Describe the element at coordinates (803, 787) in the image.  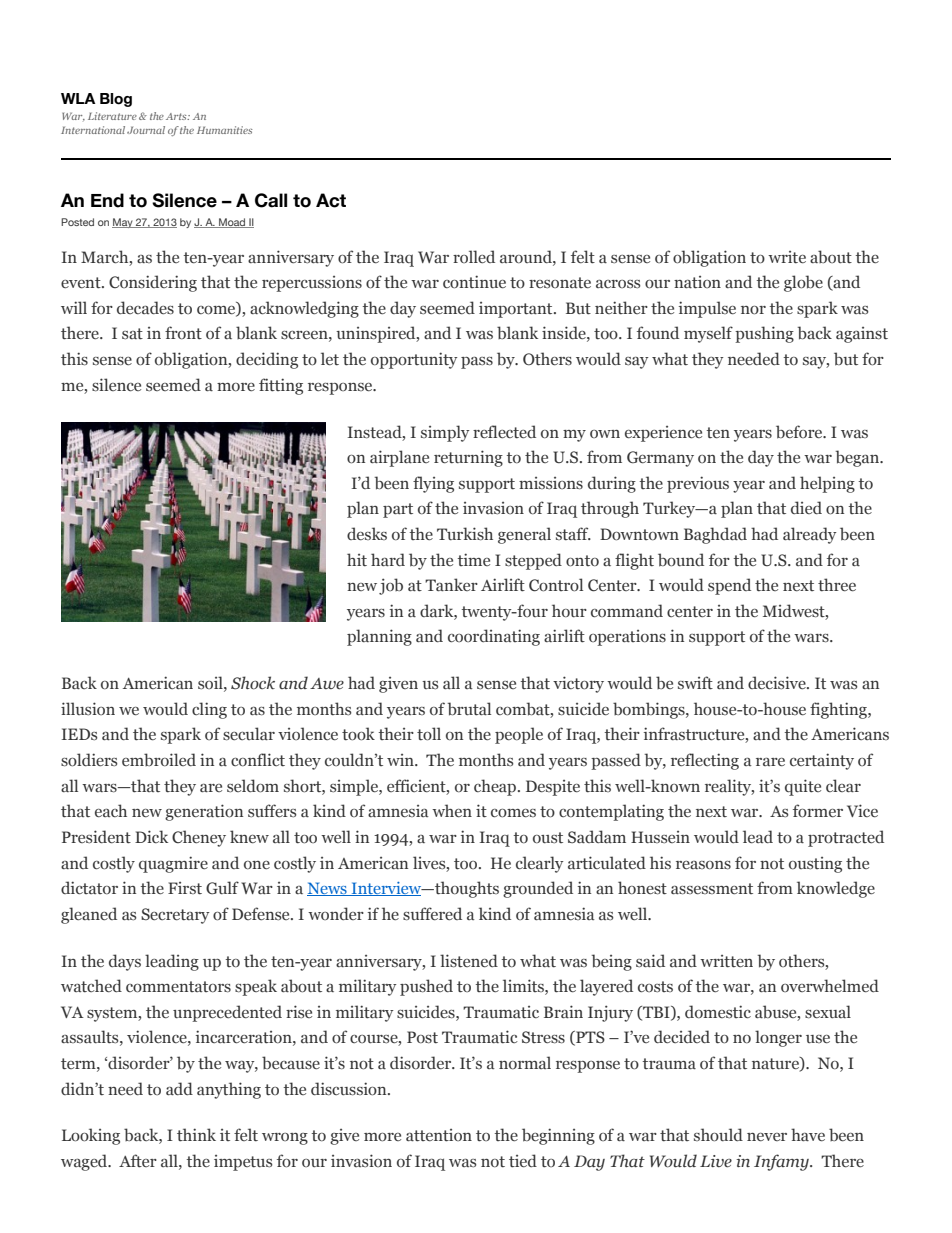
I see `quite` at that location.
